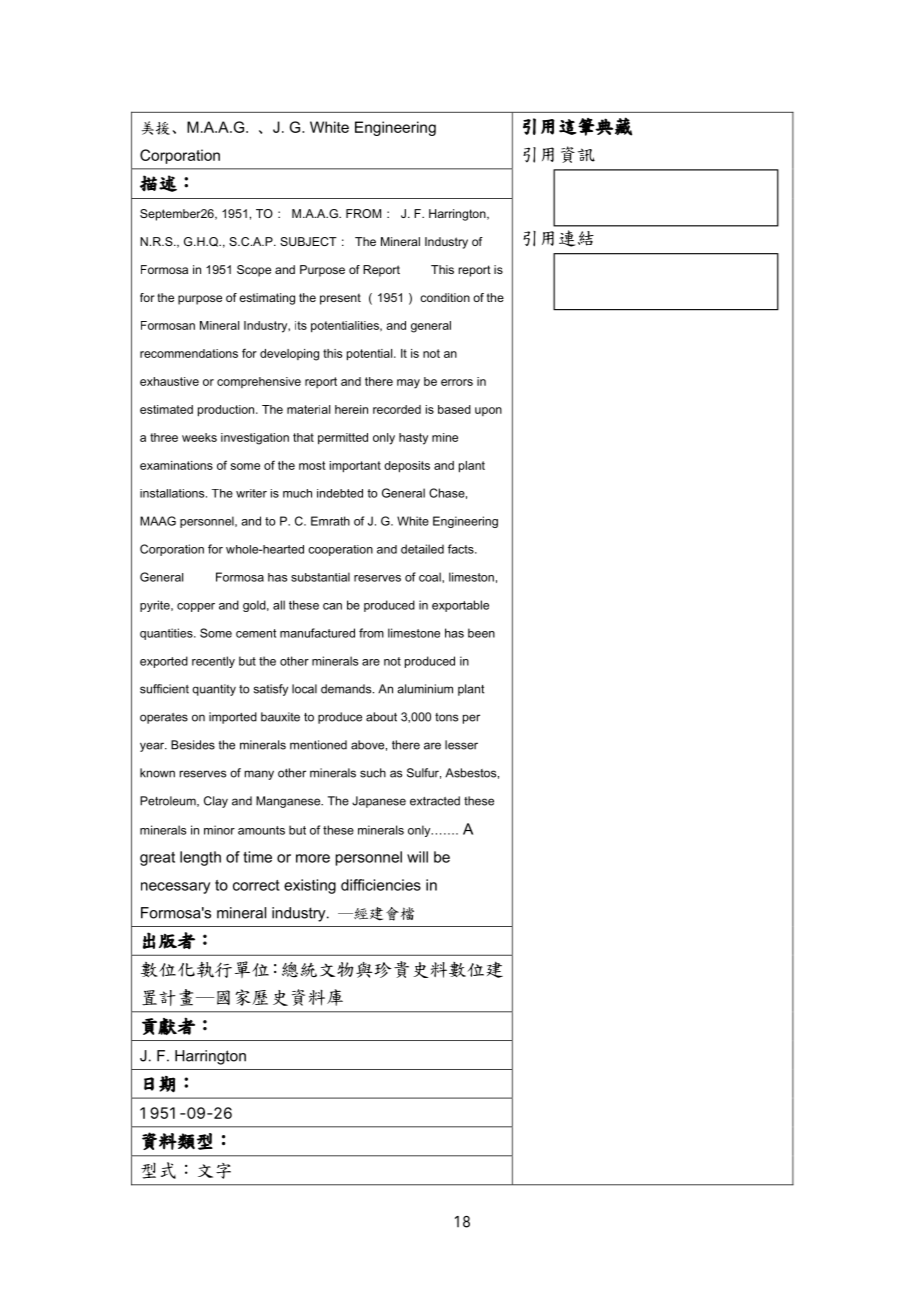  Describe the element at coordinates (417, 857) in the image. I see `will` at that location.
